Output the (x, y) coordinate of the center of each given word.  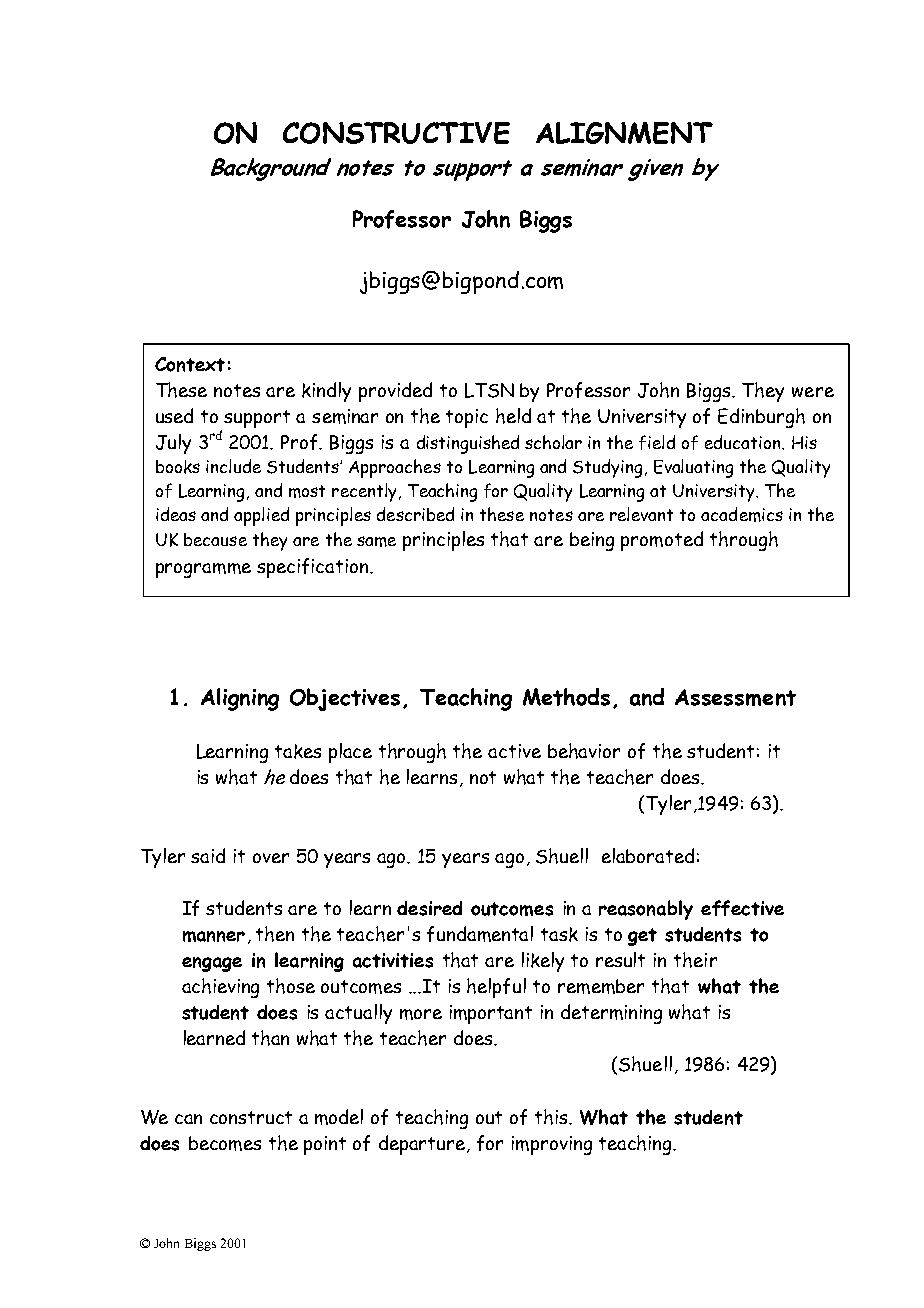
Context (190, 364)
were (813, 392)
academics (742, 514)
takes (298, 751)
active (514, 751)
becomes (225, 1143)
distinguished (468, 444)
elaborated (648, 855)
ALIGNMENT (624, 133)
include (233, 466)
